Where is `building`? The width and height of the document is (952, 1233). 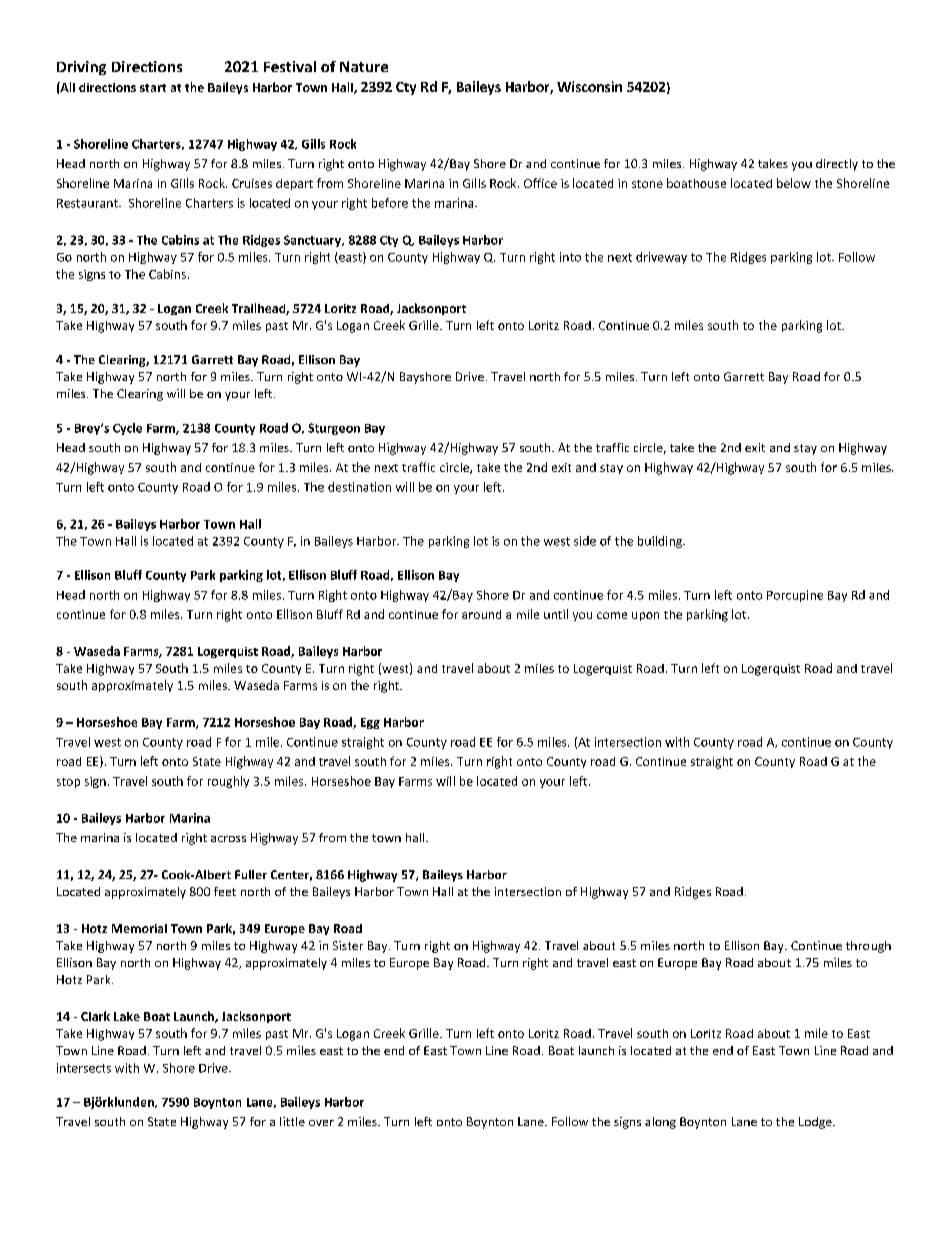
building is located at coordinates (661, 542).
